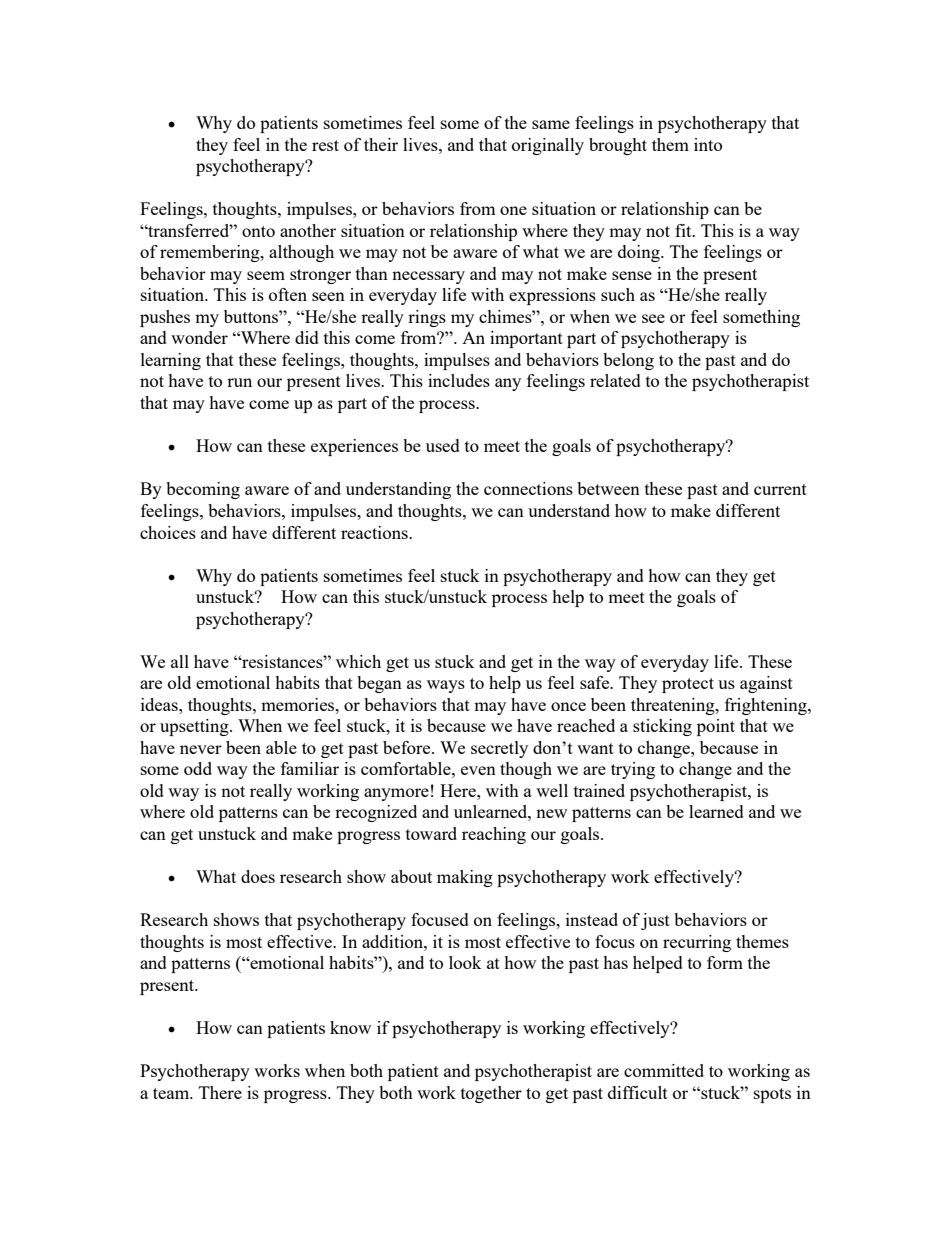 The height and width of the screenshot is (1233, 952). Describe the element at coordinates (459, 380) in the screenshot. I see `includes` at that location.
